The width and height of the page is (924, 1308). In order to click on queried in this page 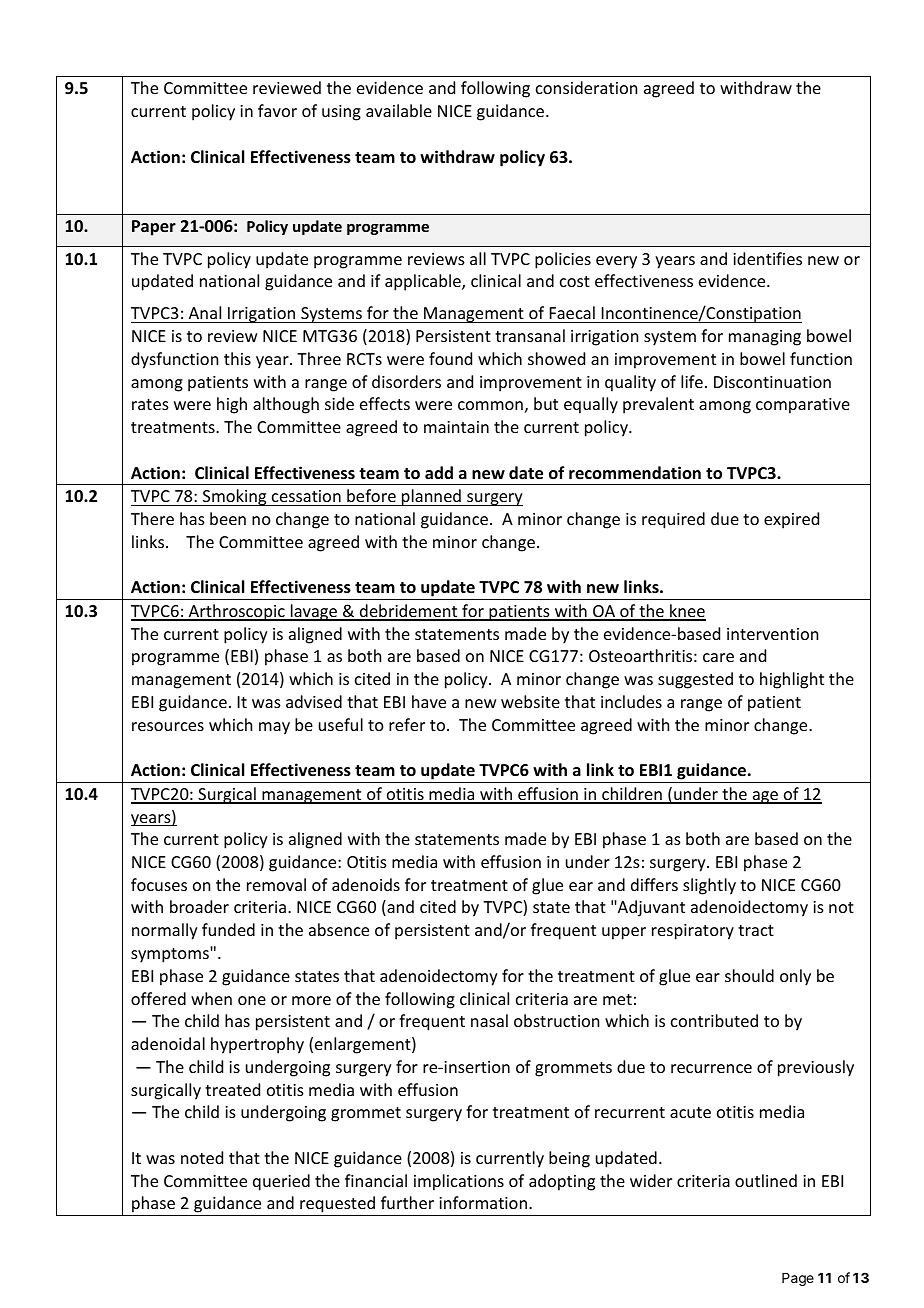, I will do `click(281, 1182)`.
